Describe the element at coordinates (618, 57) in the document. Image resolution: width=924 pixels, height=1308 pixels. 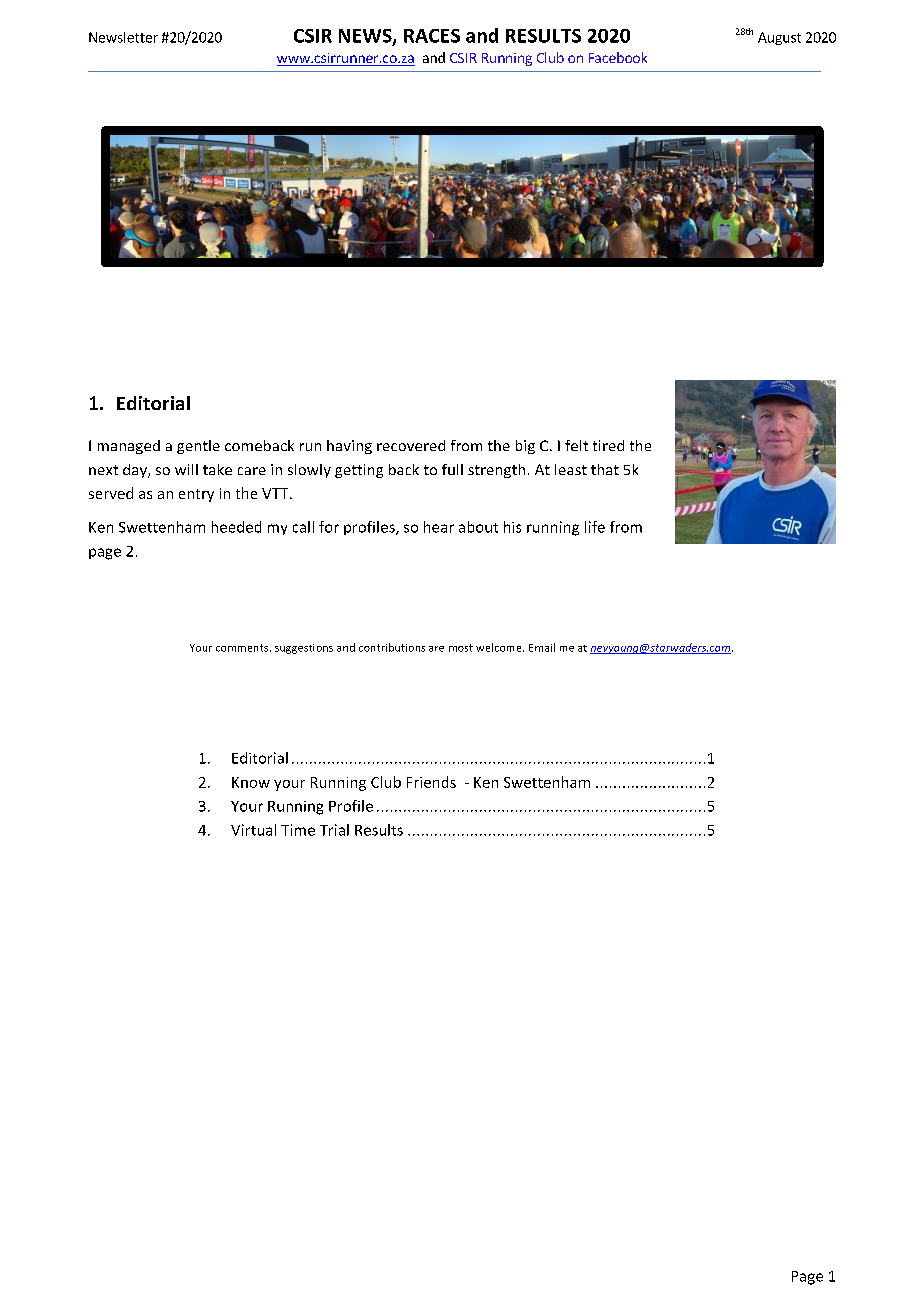
I see `Facebook` at that location.
